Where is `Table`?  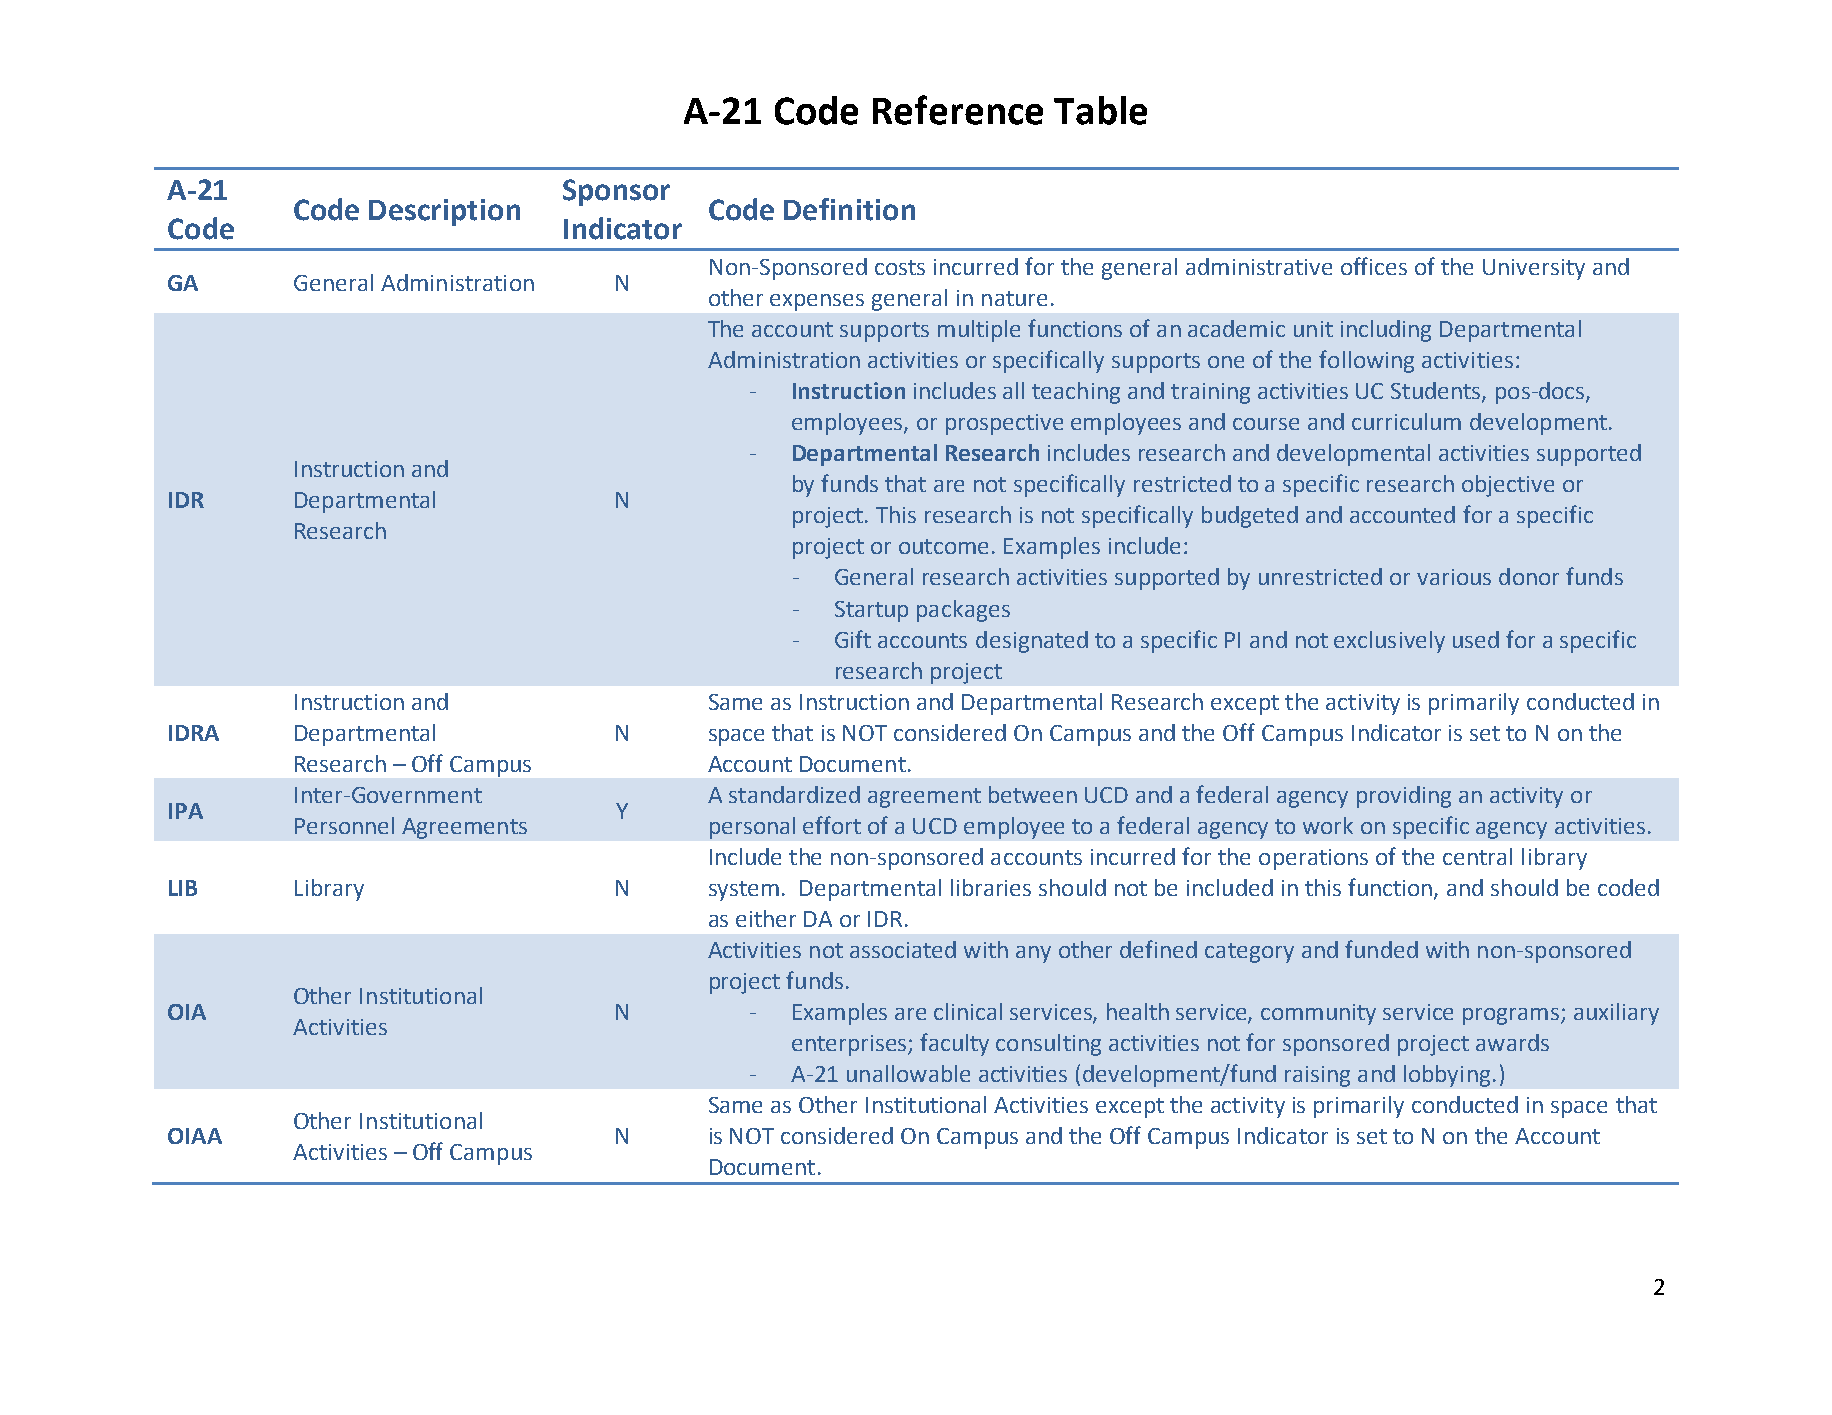 Table is located at coordinates (1100, 110).
